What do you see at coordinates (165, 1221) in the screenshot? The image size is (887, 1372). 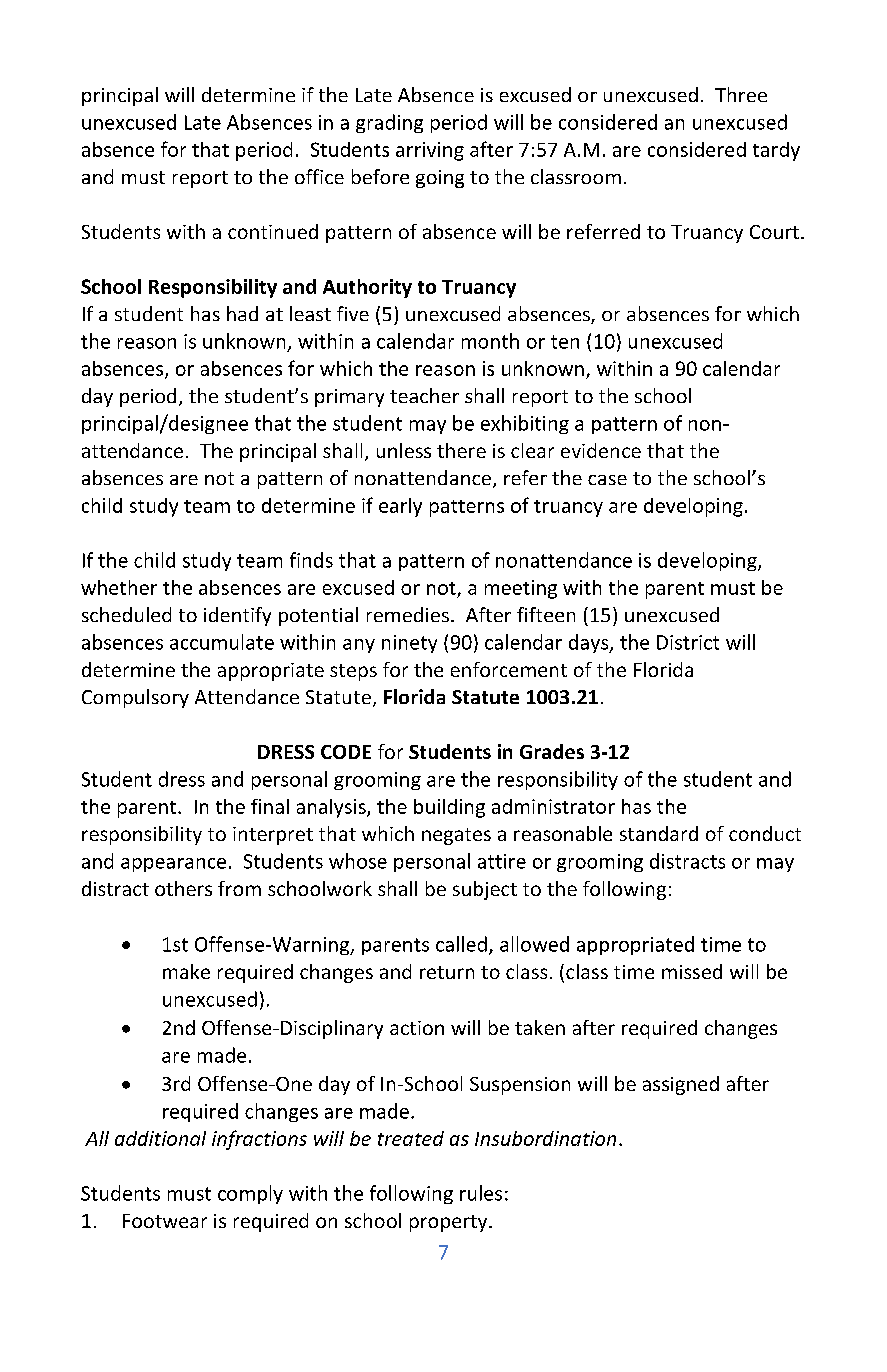 I see `Footwear` at bounding box center [165, 1221].
